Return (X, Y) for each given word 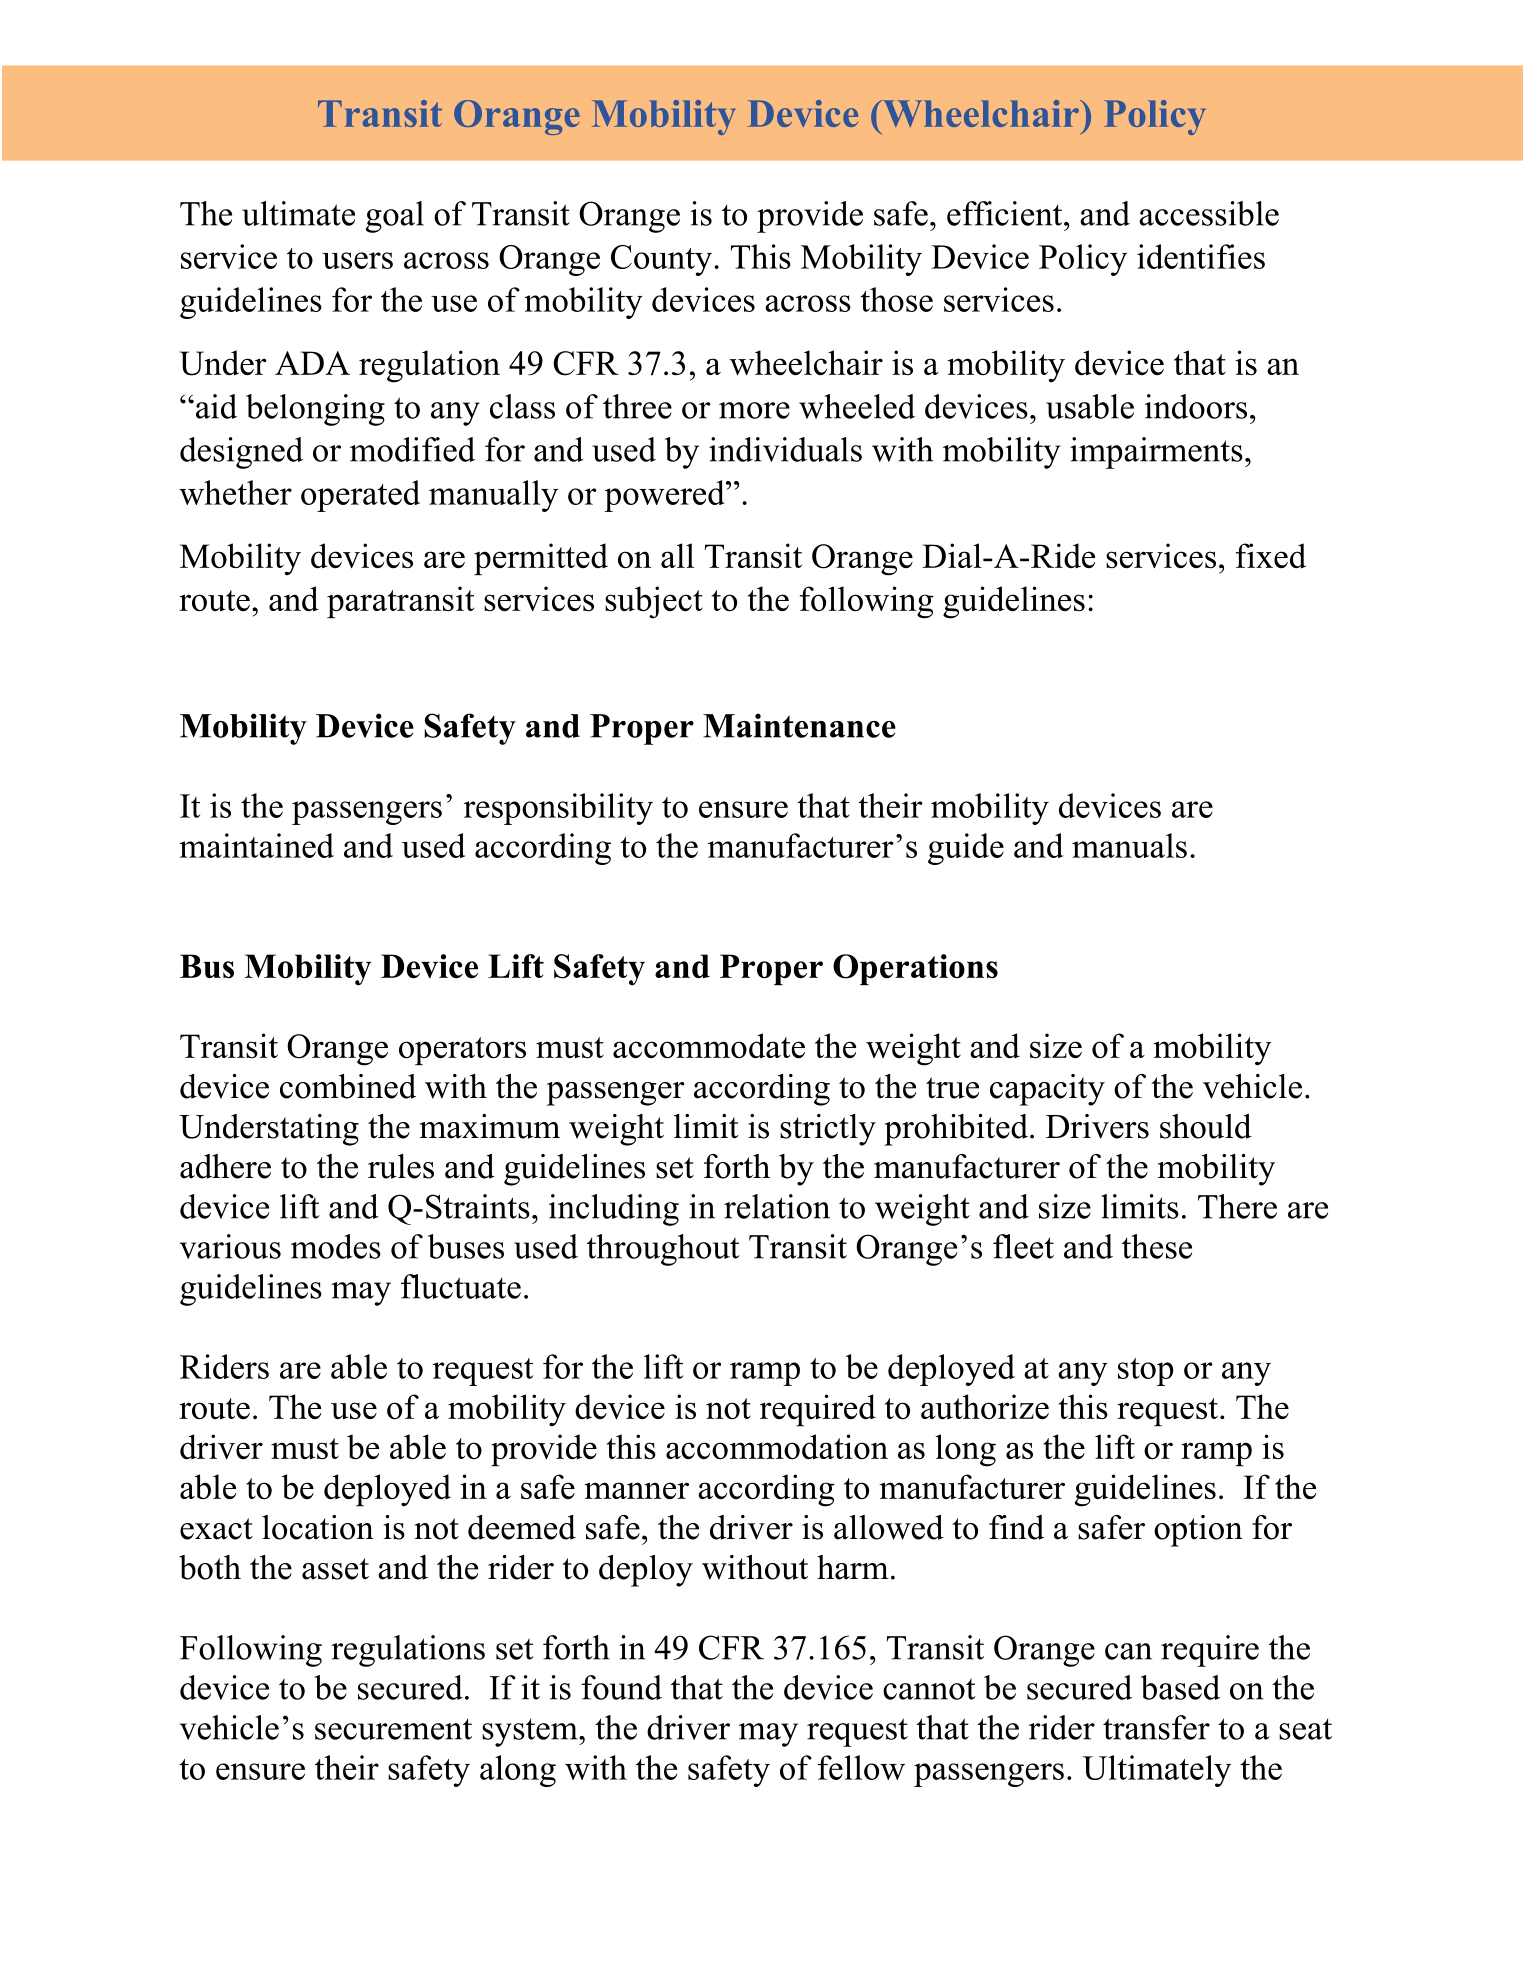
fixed (1271, 556)
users (357, 260)
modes (336, 1246)
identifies (1201, 256)
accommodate (709, 1046)
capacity (1047, 1090)
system (531, 1732)
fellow (861, 1767)
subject (654, 602)
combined (348, 1086)
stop (1145, 1372)
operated (360, 496)
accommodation (777, 1447)
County (663, 260)
